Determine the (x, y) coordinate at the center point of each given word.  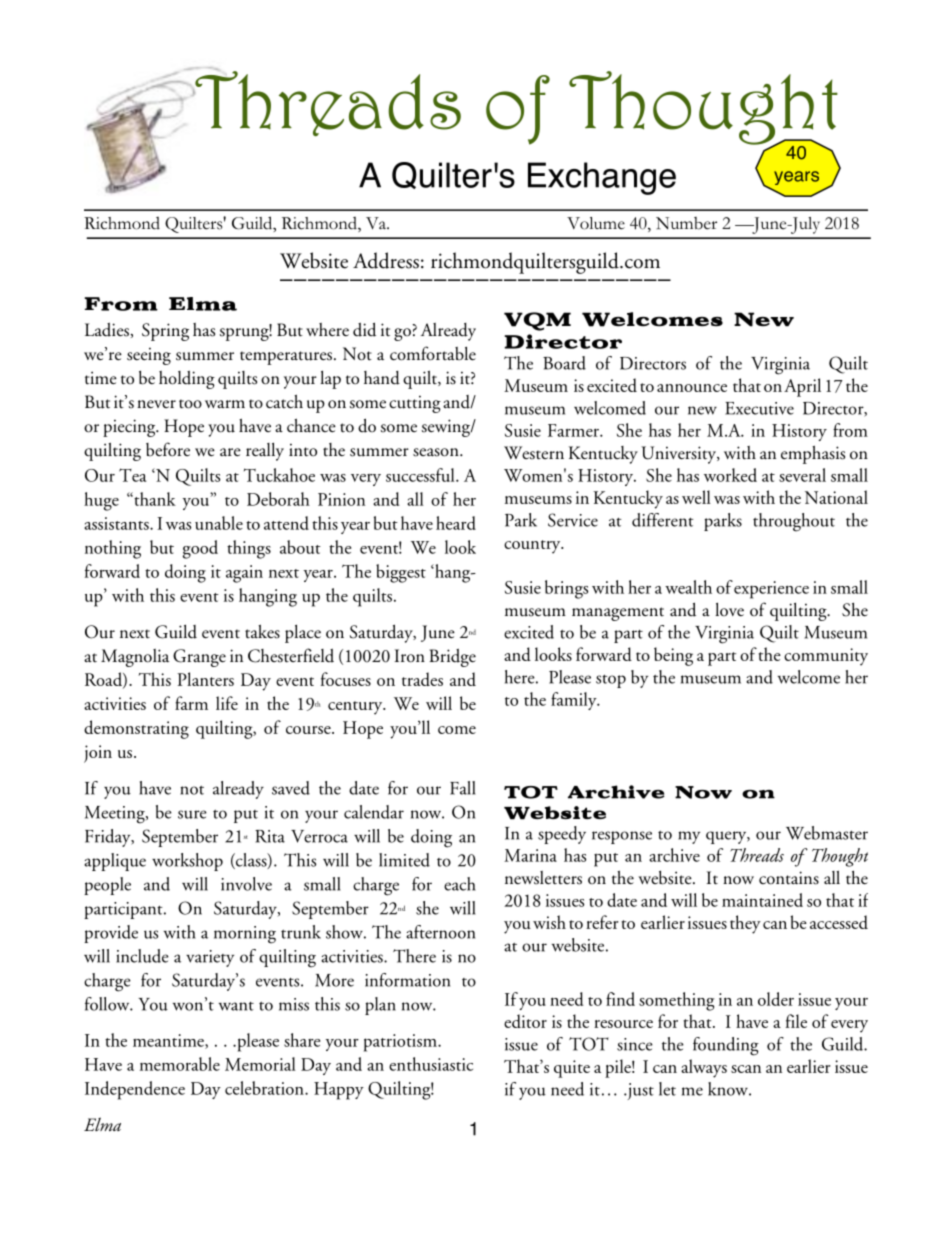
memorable (180, 1064)
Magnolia (135, 658)
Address (386, 260)
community (826, 657)
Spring (165, 332)
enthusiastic (431, 1064)
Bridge (452, 658)
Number (686, 223)
